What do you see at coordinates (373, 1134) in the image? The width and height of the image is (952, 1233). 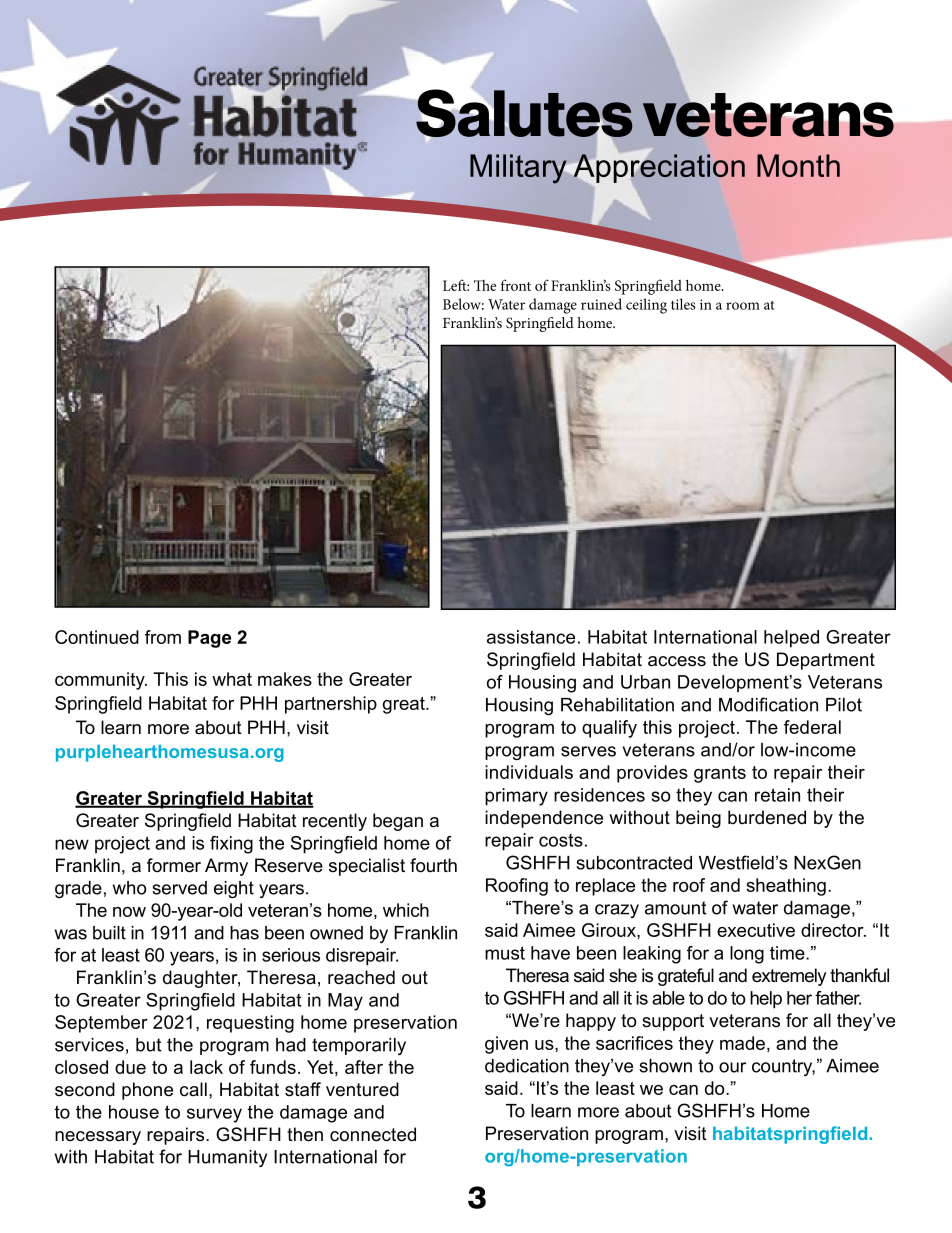 I see `connected` at bounding box center [373, 1134].
